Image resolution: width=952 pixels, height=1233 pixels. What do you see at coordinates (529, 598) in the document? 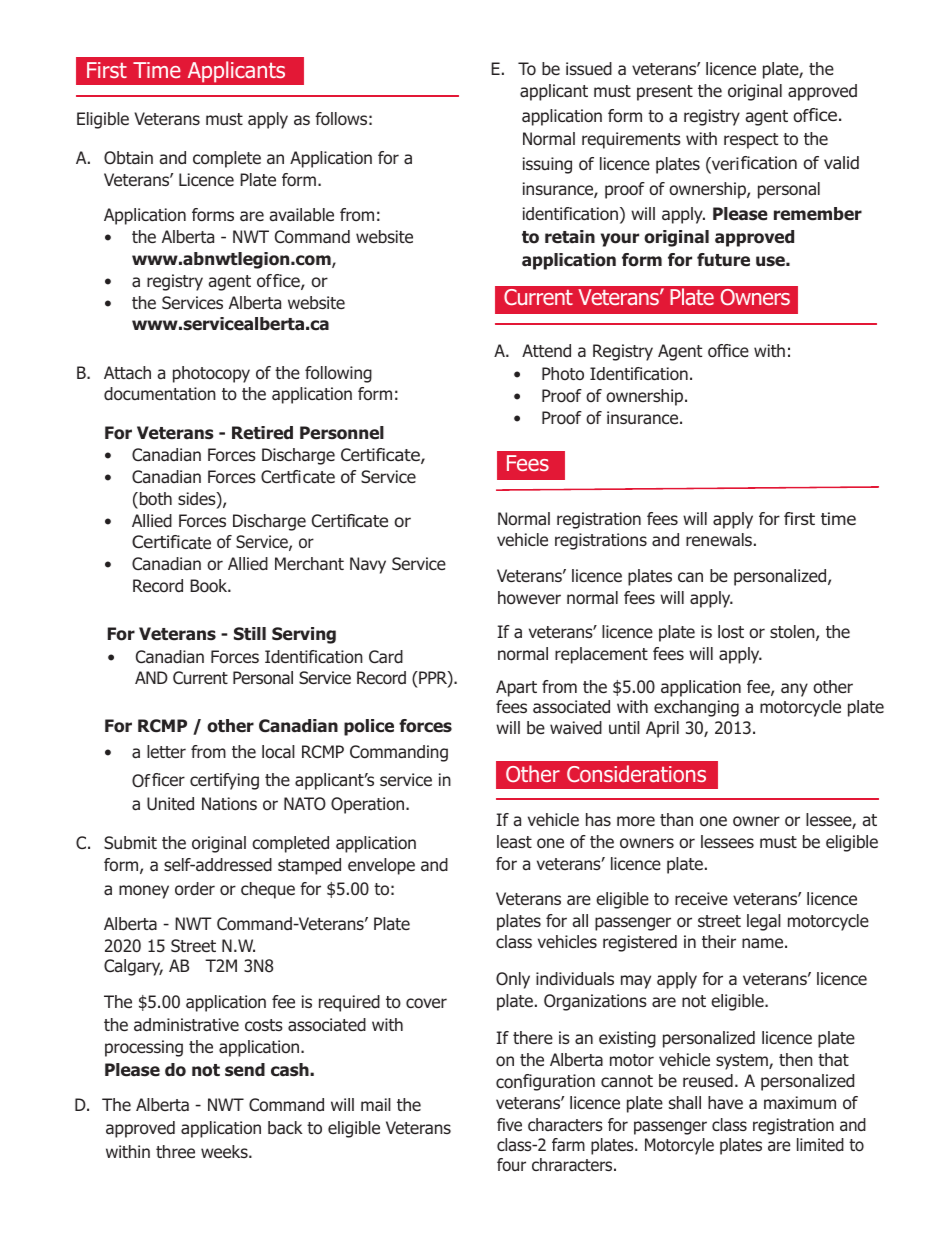
I see `however` at bounding box center [529, 598].
